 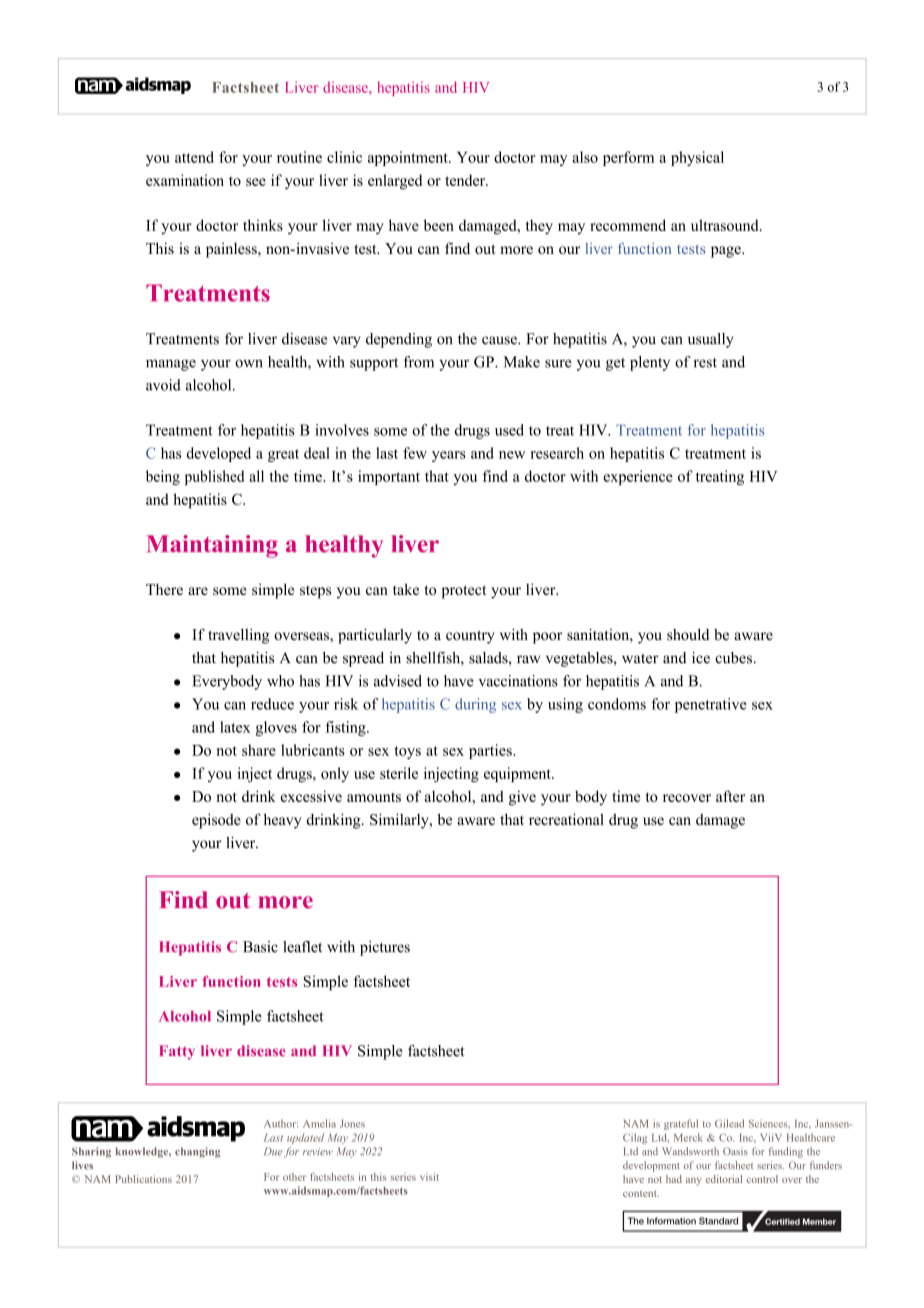 What do you see at coordinates (733, 658) in the screenshot?
I see `cubes` at bounding box center [733, 658].
